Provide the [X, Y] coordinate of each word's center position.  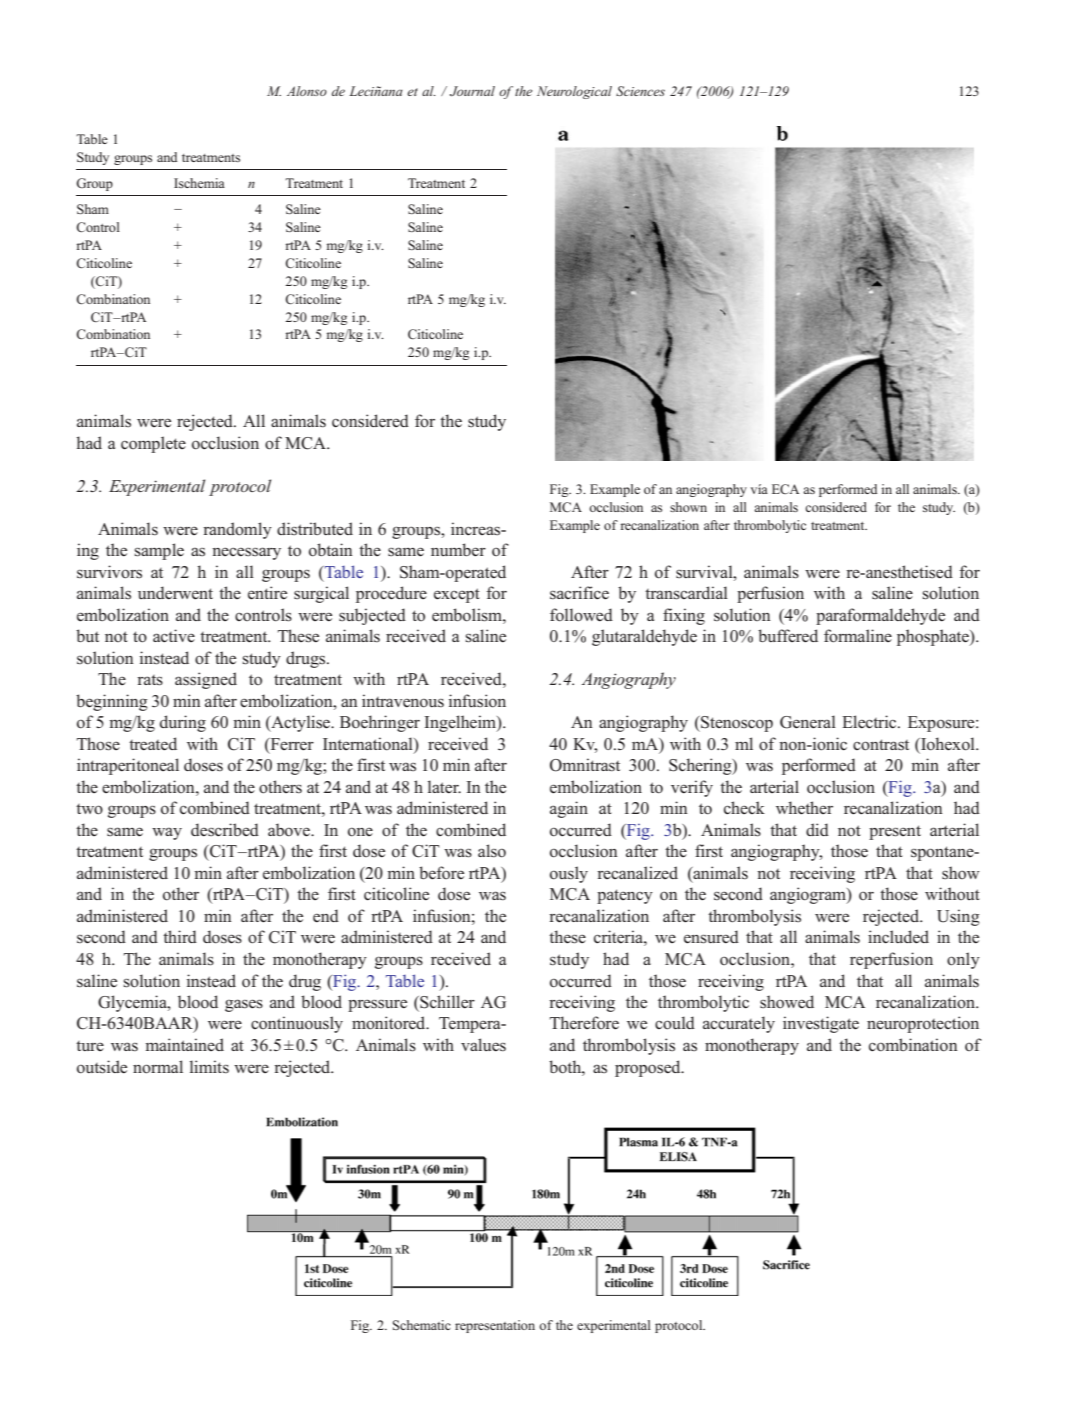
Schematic [422, 1325]
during [183, 723]
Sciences [640, 91]
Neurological [574, 92]
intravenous [403, 701]
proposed [649, 1068]
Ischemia [199, 183]
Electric [870, 721]
